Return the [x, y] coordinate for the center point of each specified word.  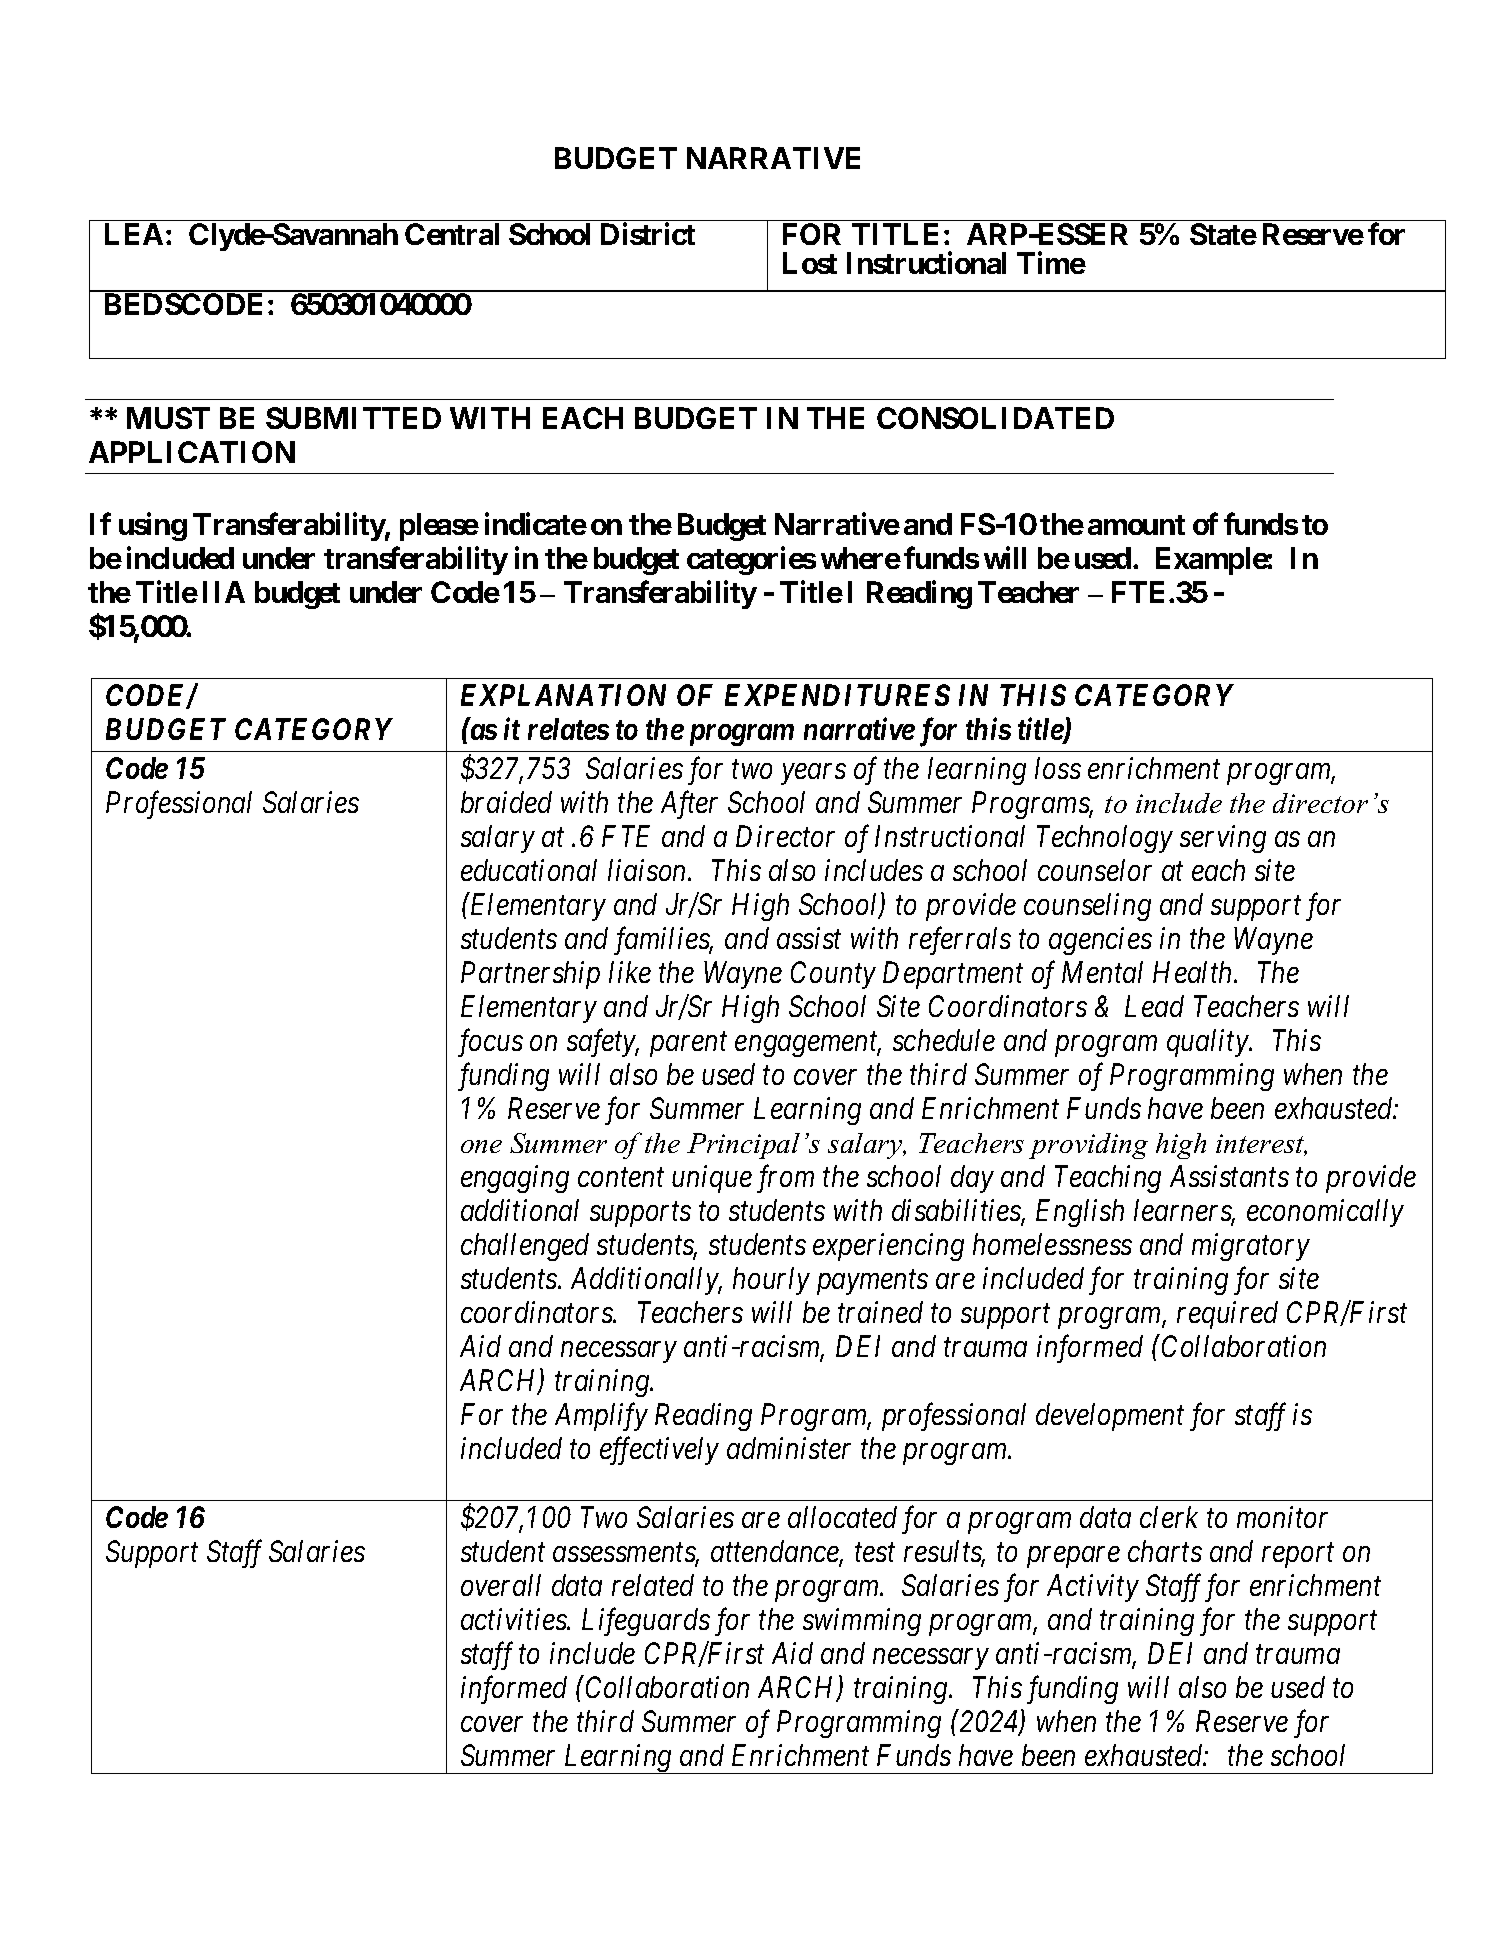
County [833, 975]
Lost [810, 263]
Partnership [530, 975]
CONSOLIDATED [995, 418]
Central [452, 234]
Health [1194, 972]
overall [501, 1585]
